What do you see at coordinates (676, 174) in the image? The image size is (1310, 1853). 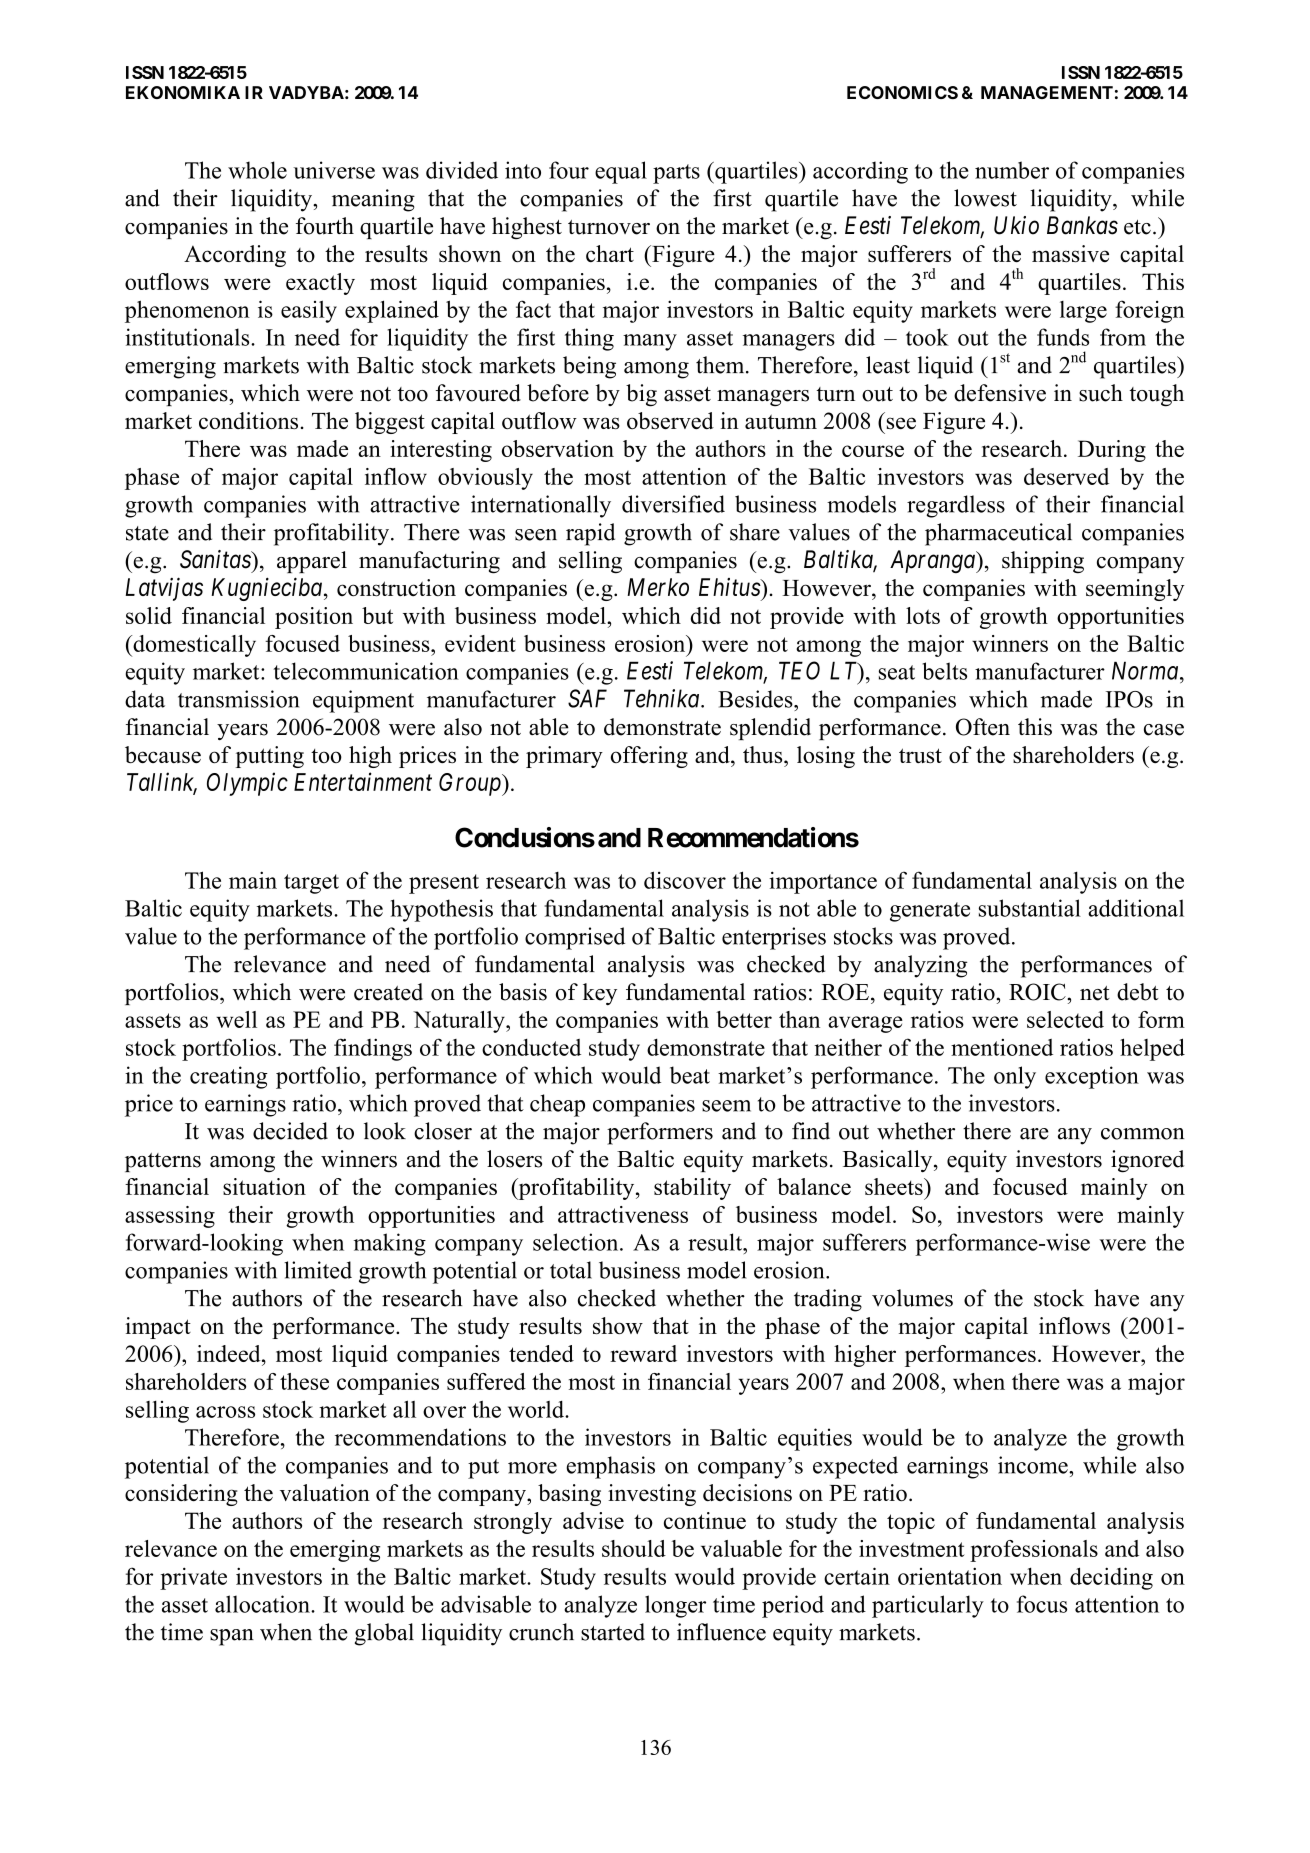 I see `parts` at bounding box center [676, 174].
